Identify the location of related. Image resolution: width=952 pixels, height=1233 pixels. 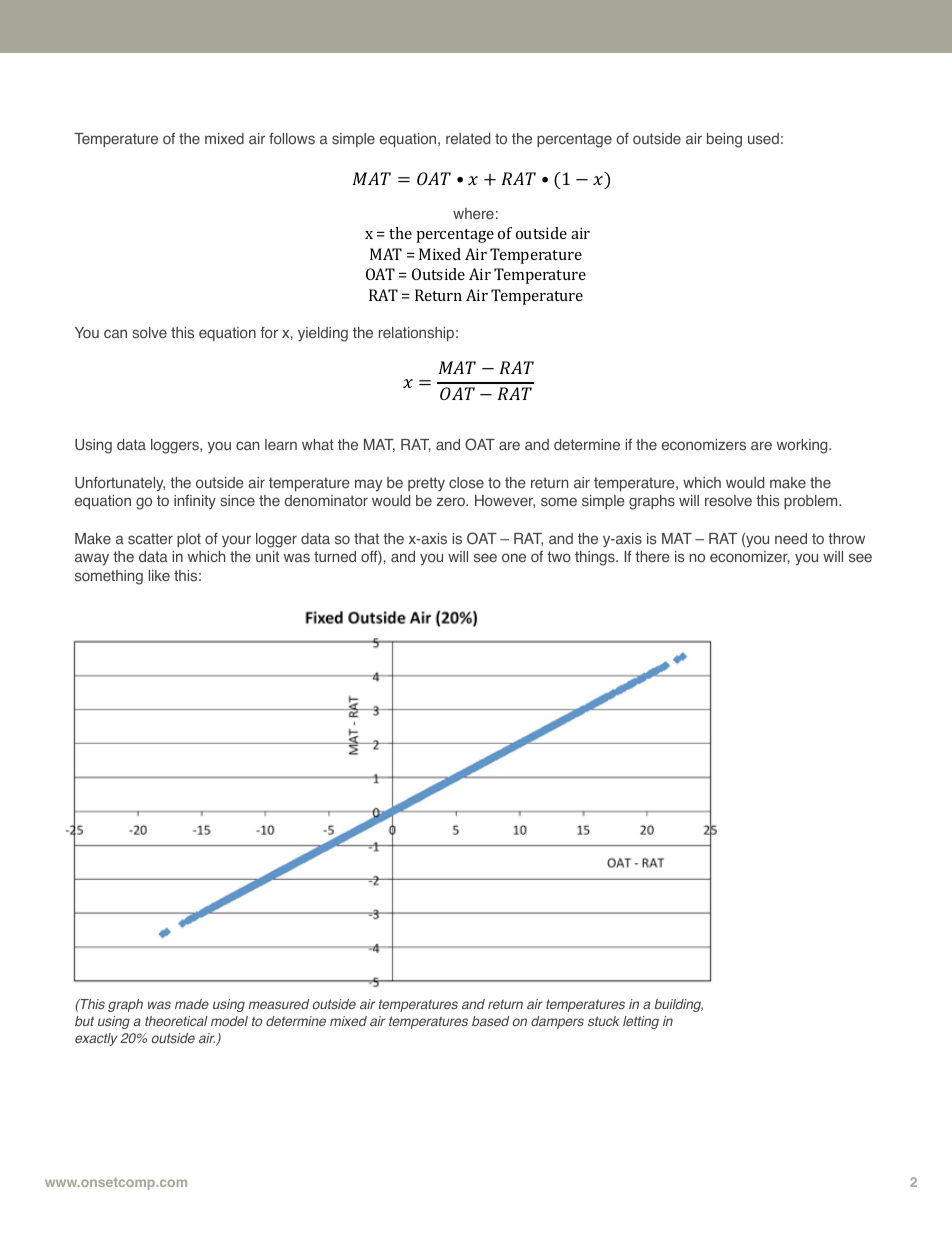
(468, 139).
